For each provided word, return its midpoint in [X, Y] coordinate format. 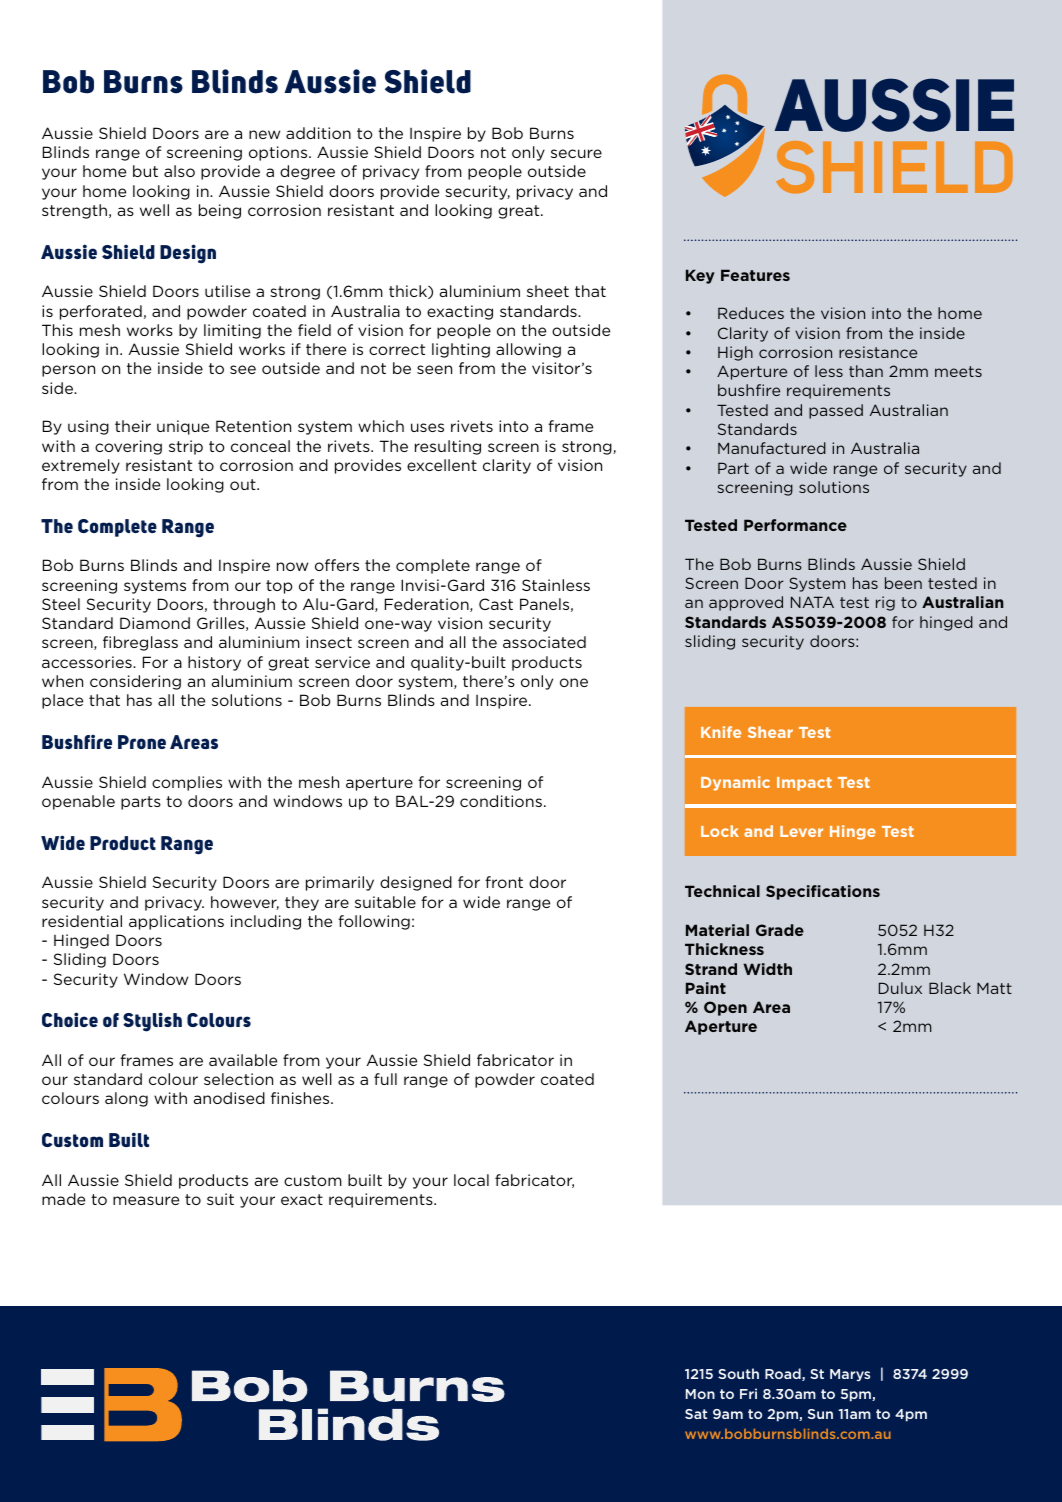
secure [576, 153]
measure [146, 1200]
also [179, 171]
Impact [804, 784]
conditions [501, 801]
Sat [696, 1414]
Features [755, 275]
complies [187, 783]
